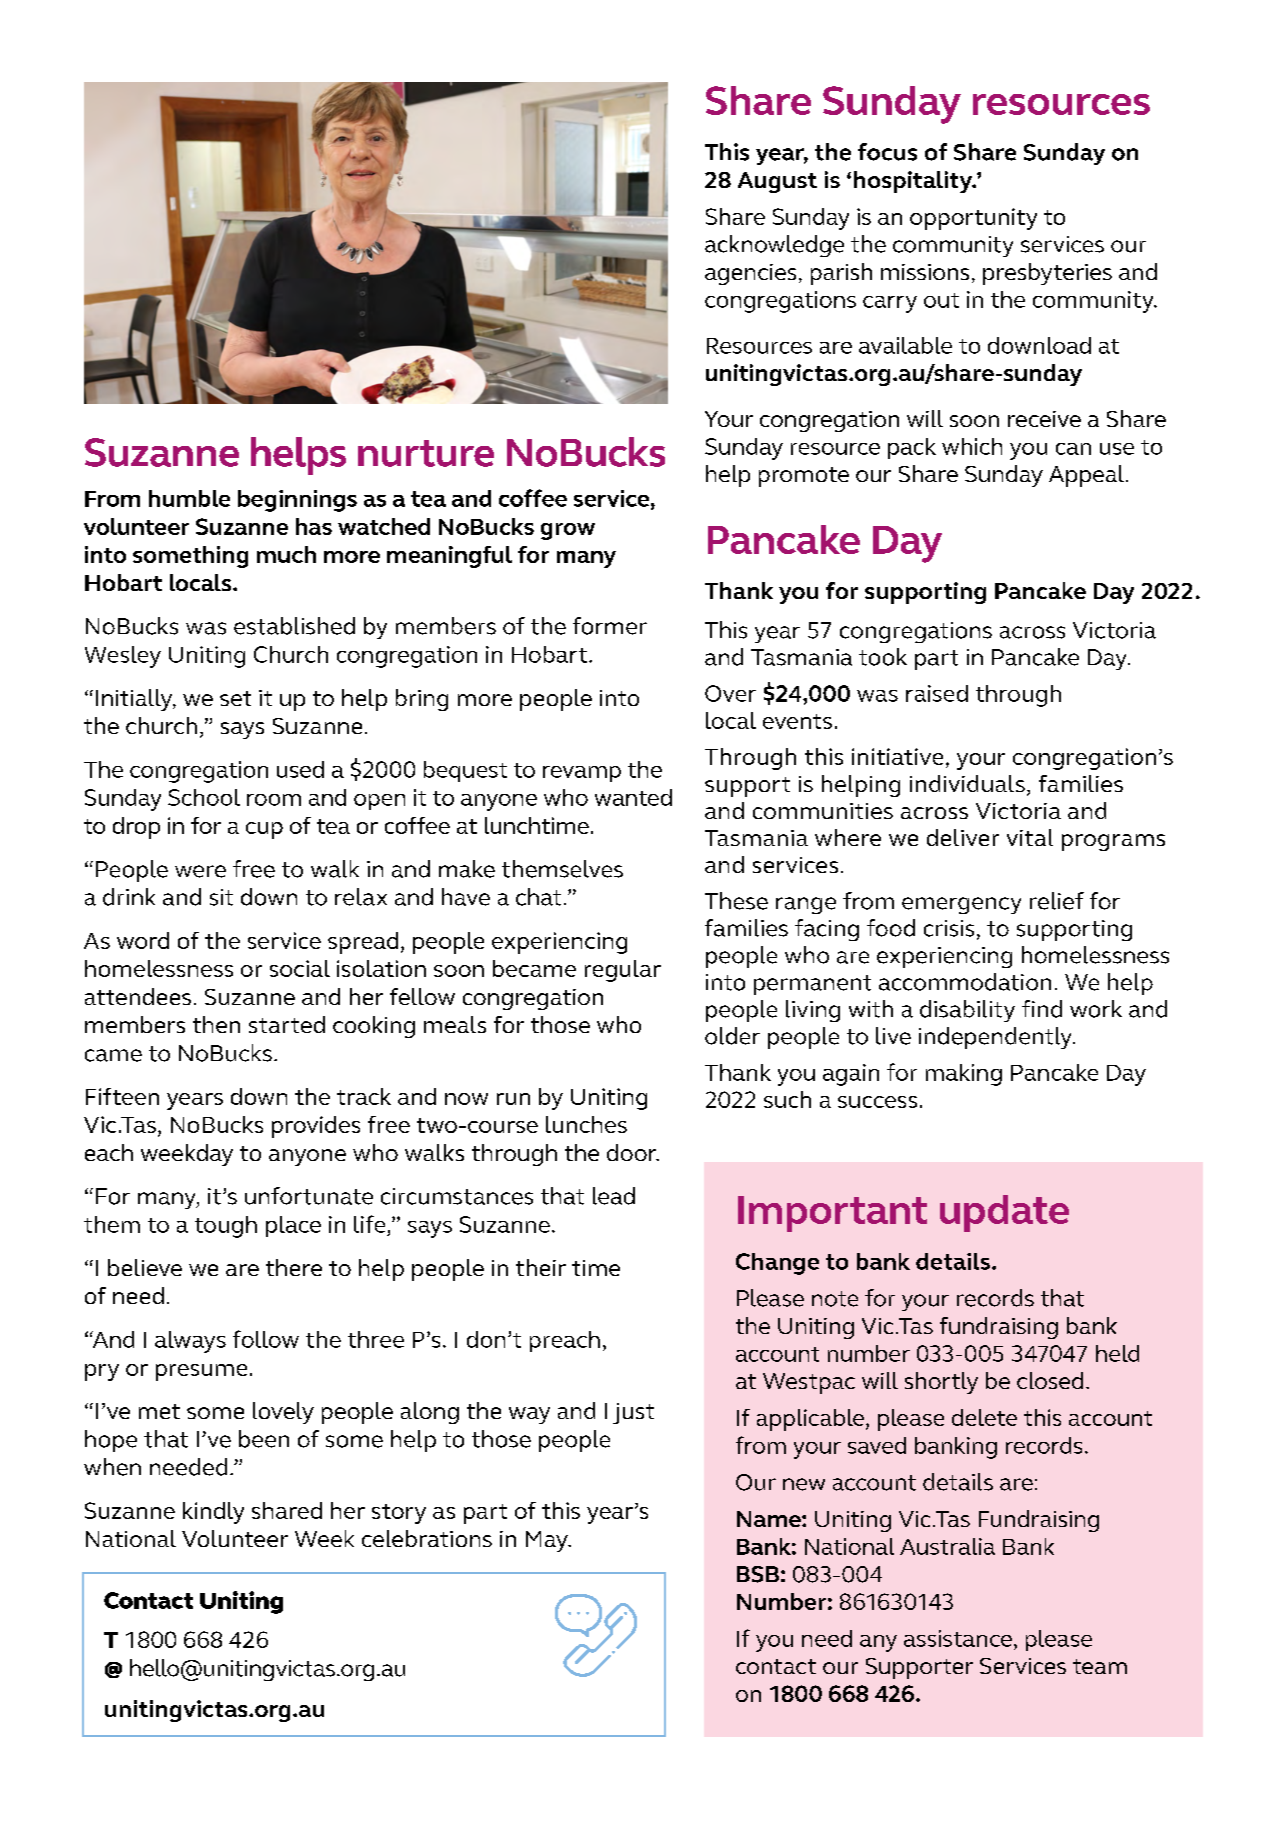 The image size is (1287, 1821). Describe the element at coordinates (189, 498) in the page. I see `humble` at that location.
